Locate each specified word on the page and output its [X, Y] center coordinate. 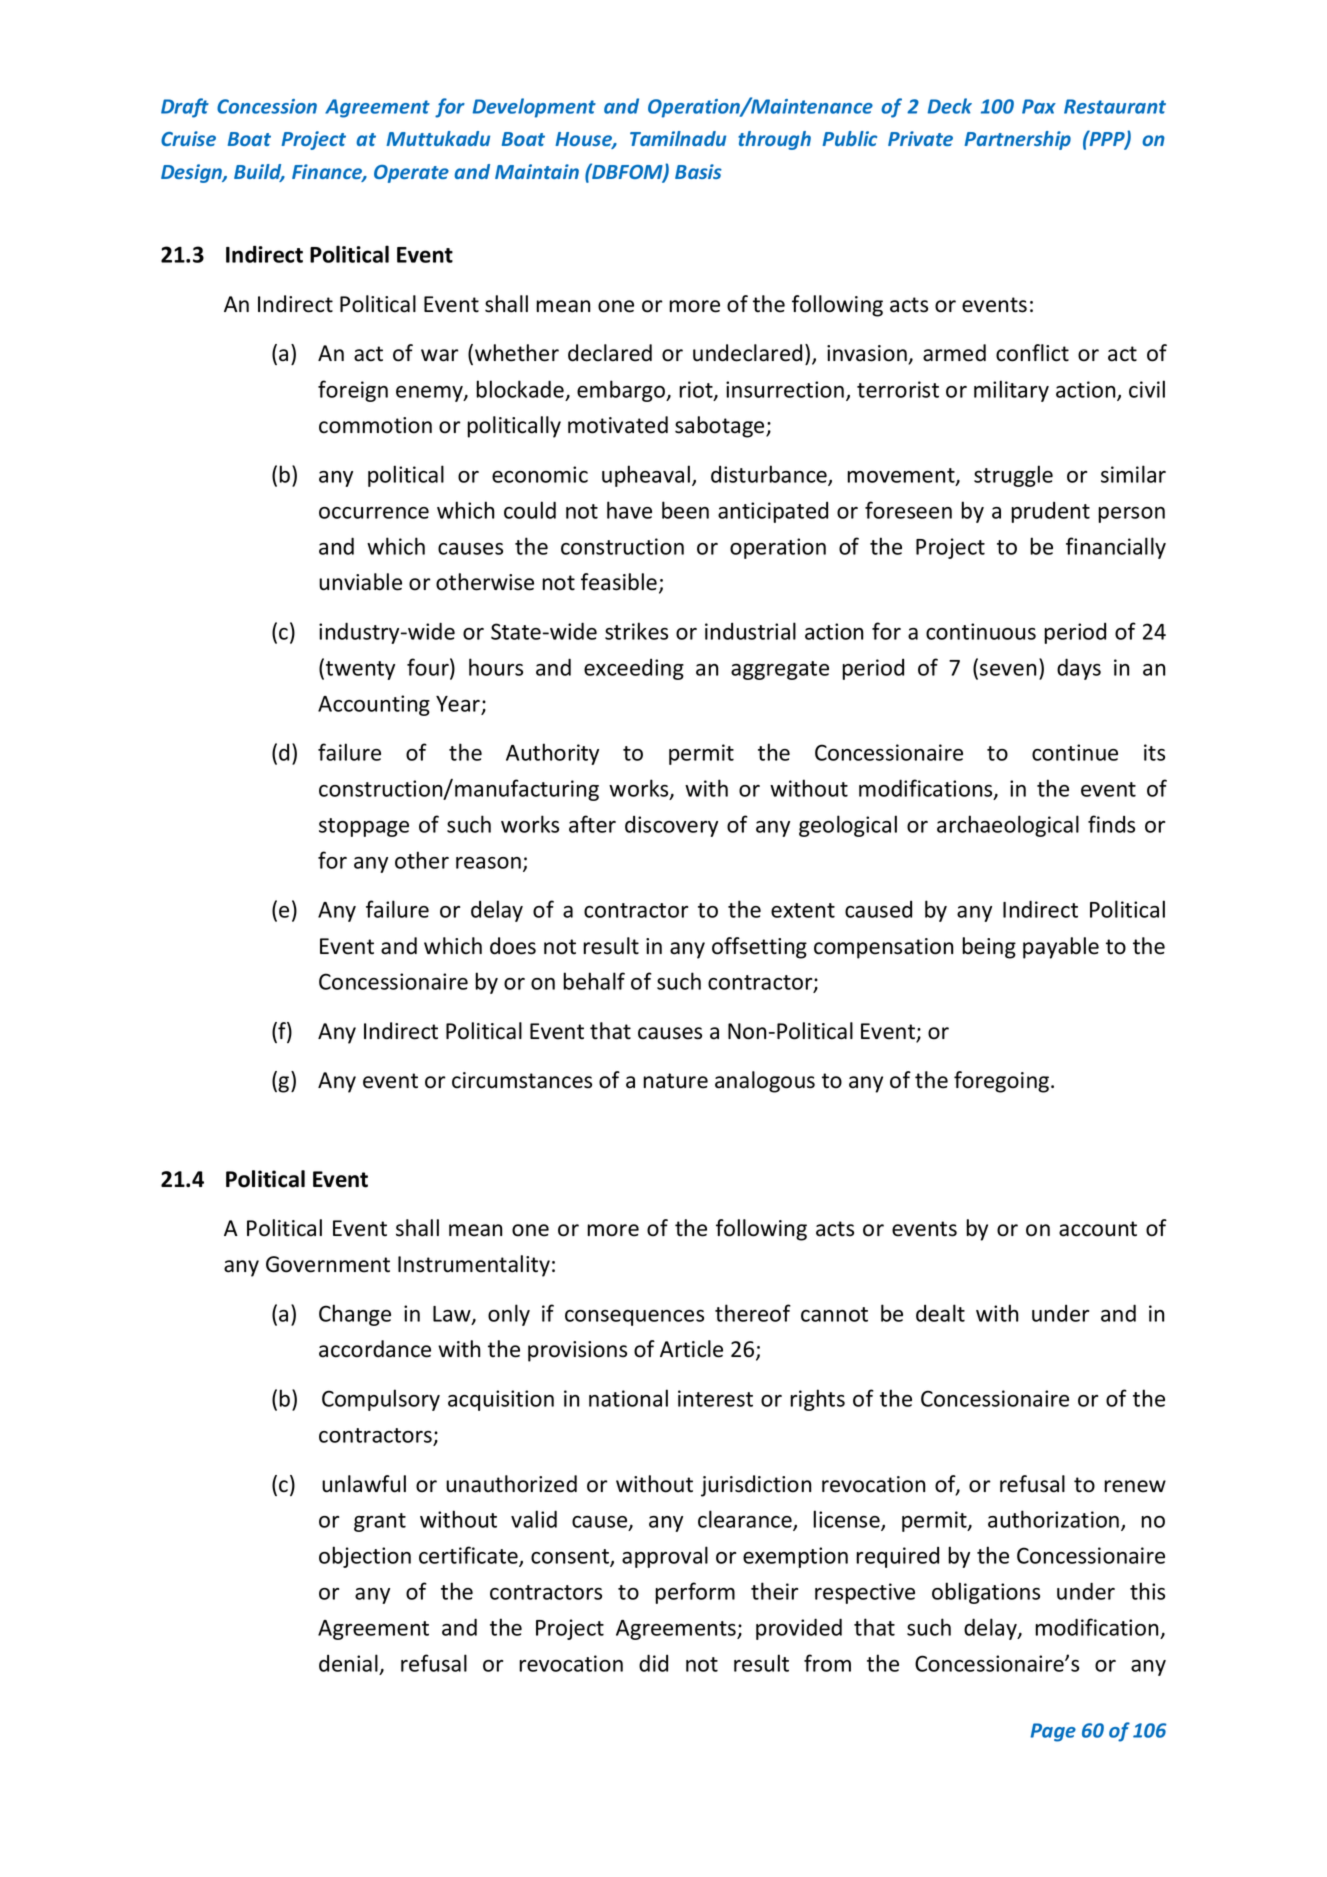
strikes [636, 631]
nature [675, 1081]
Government [328, 1264]
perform [695, 1593]
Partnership [1017, 140]
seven [1008, 670]
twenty [360, 670]
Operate [411, 174]
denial [348, 1663]
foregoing [1003, 1082]
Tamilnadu [678, 138]
